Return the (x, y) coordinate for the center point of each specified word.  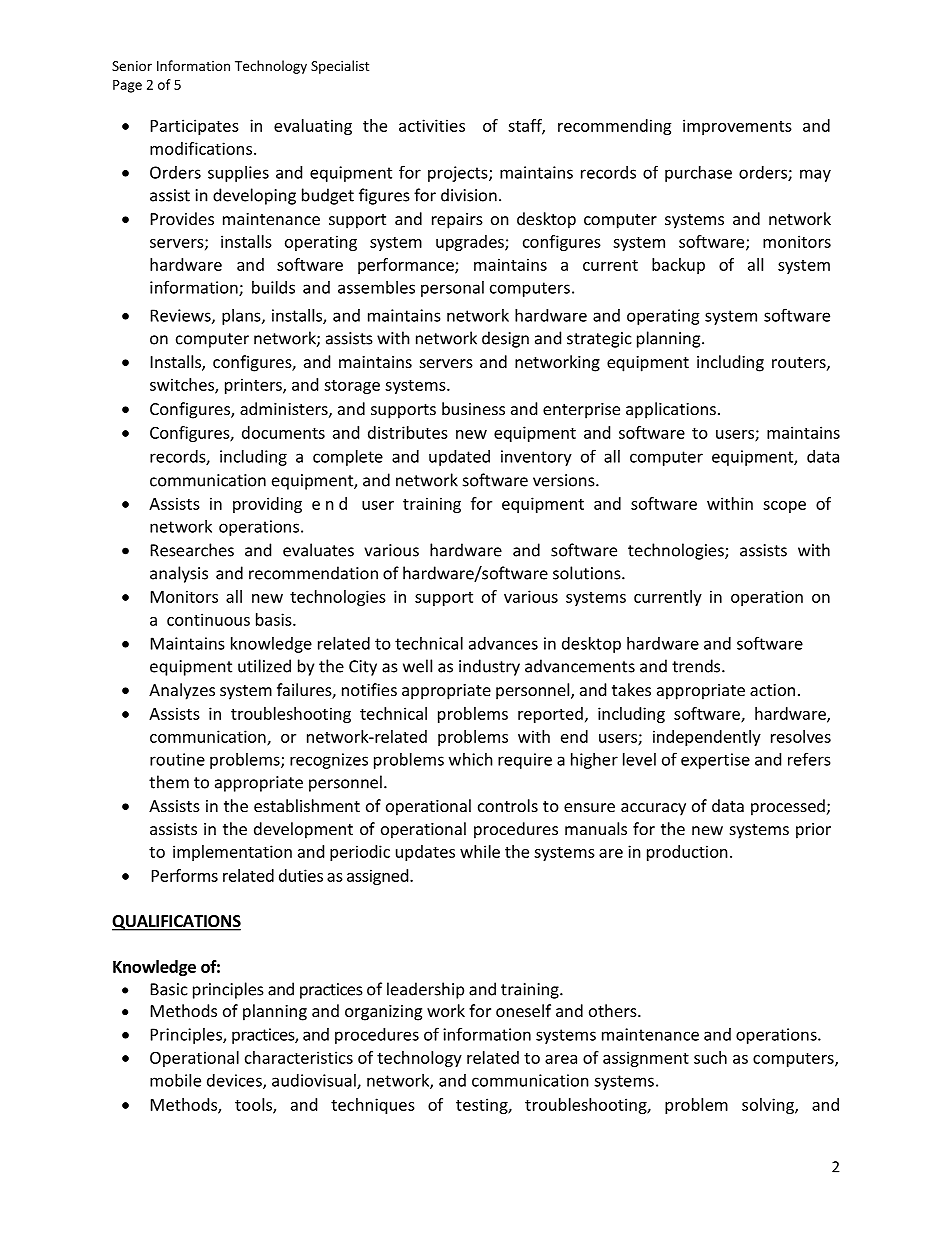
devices (235, 1081)
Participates (195, 127)
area (561, 1059)
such (710, 1057)
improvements (737, 127)
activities (432, 125)
